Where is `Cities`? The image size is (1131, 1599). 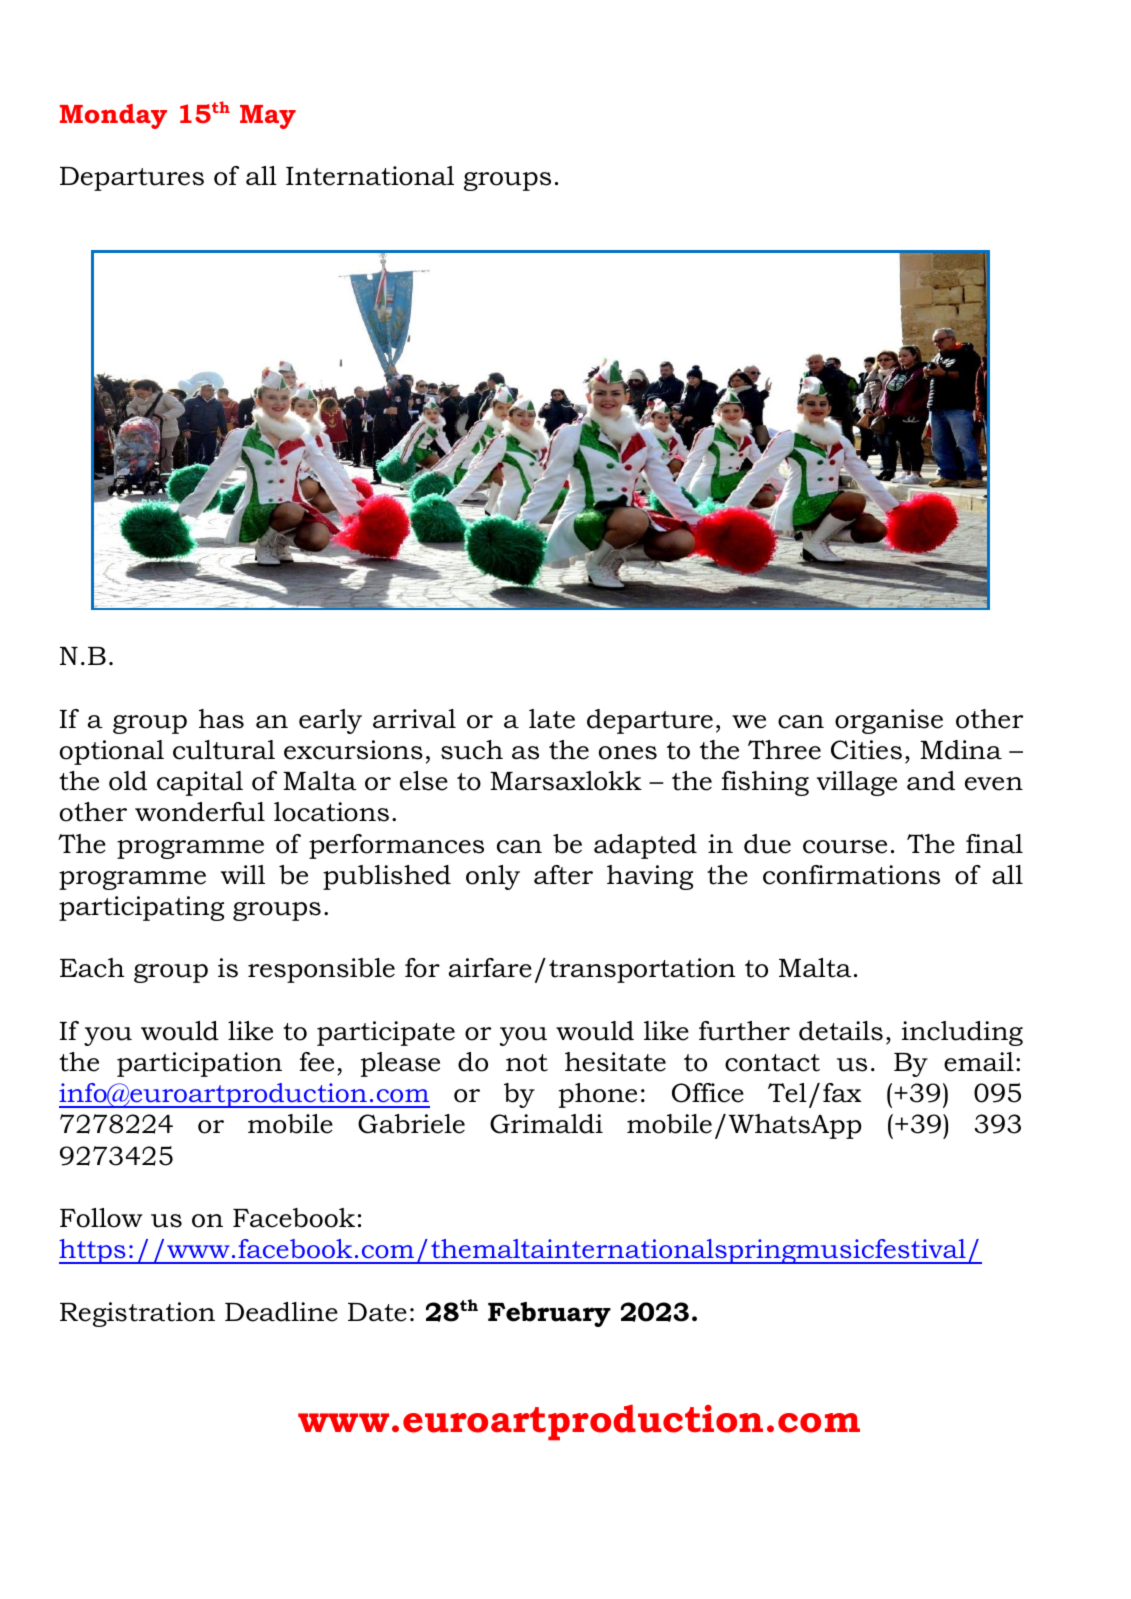 Cities is located at coordinates (866, 750).
